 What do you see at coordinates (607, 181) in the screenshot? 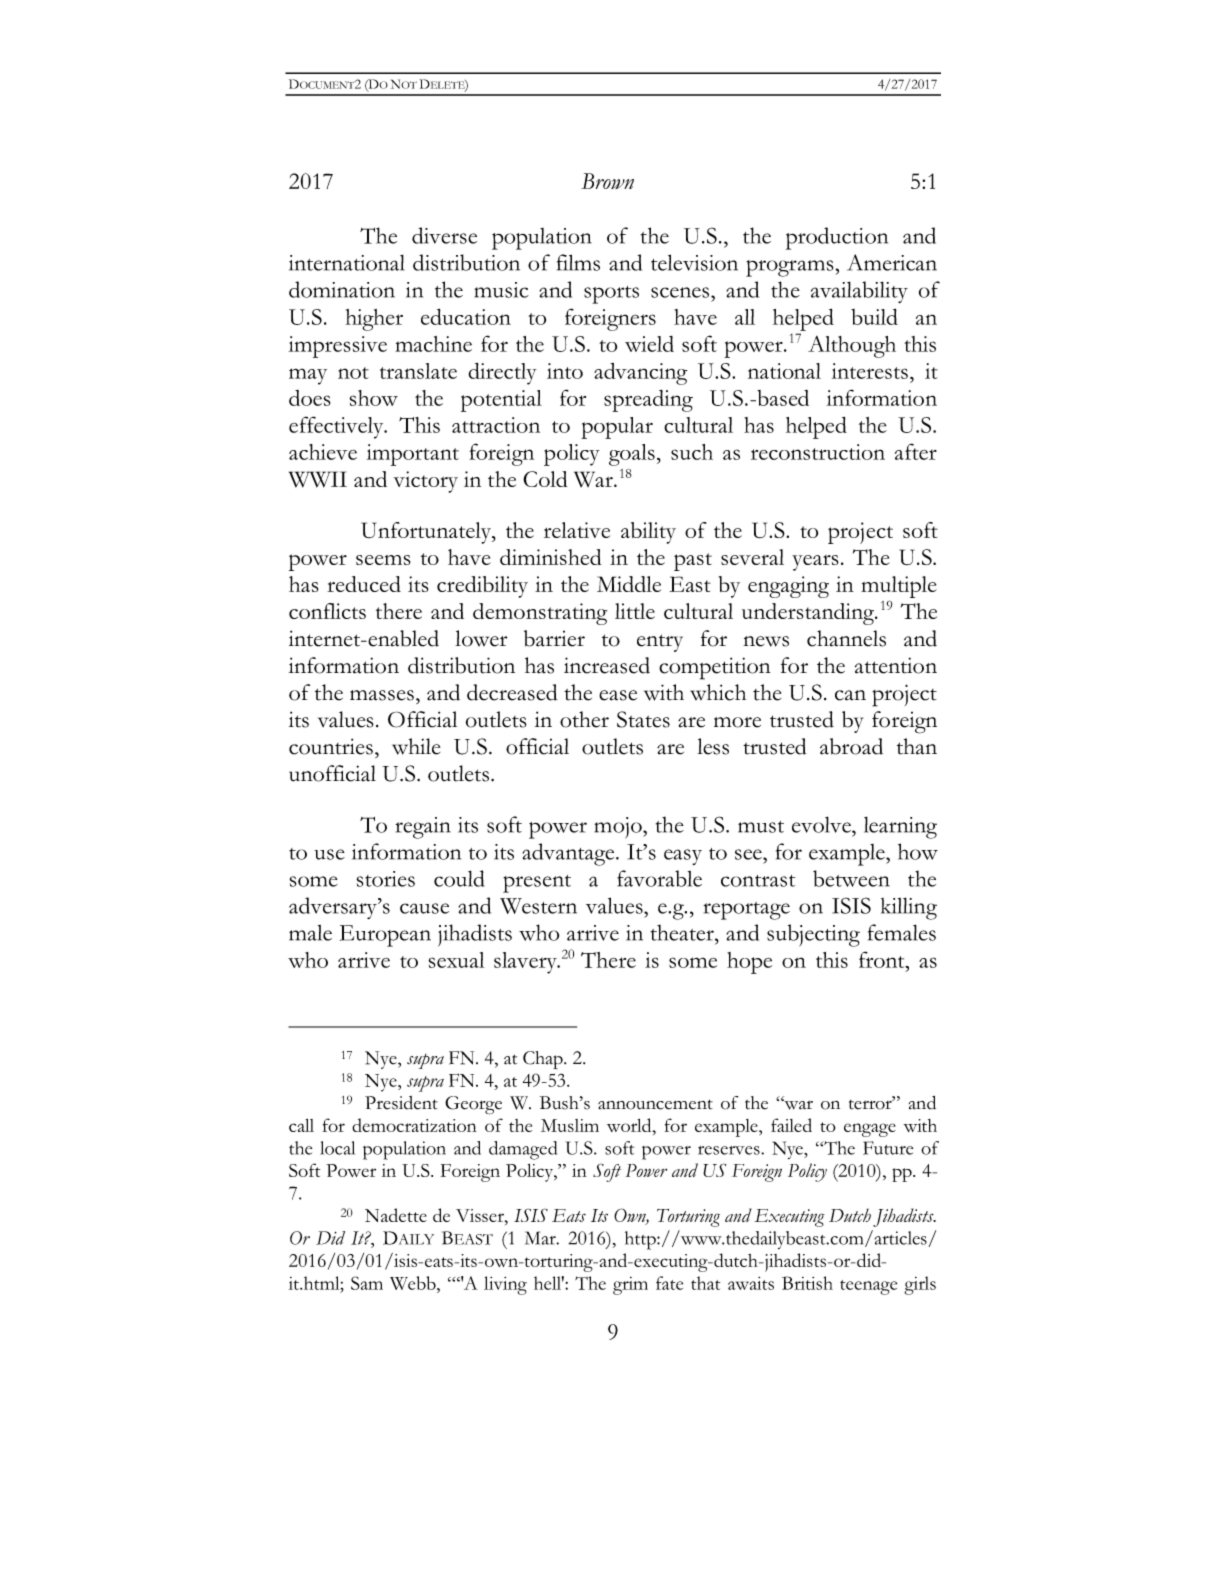
I see `Brown` at bounding box center [607, 181].
